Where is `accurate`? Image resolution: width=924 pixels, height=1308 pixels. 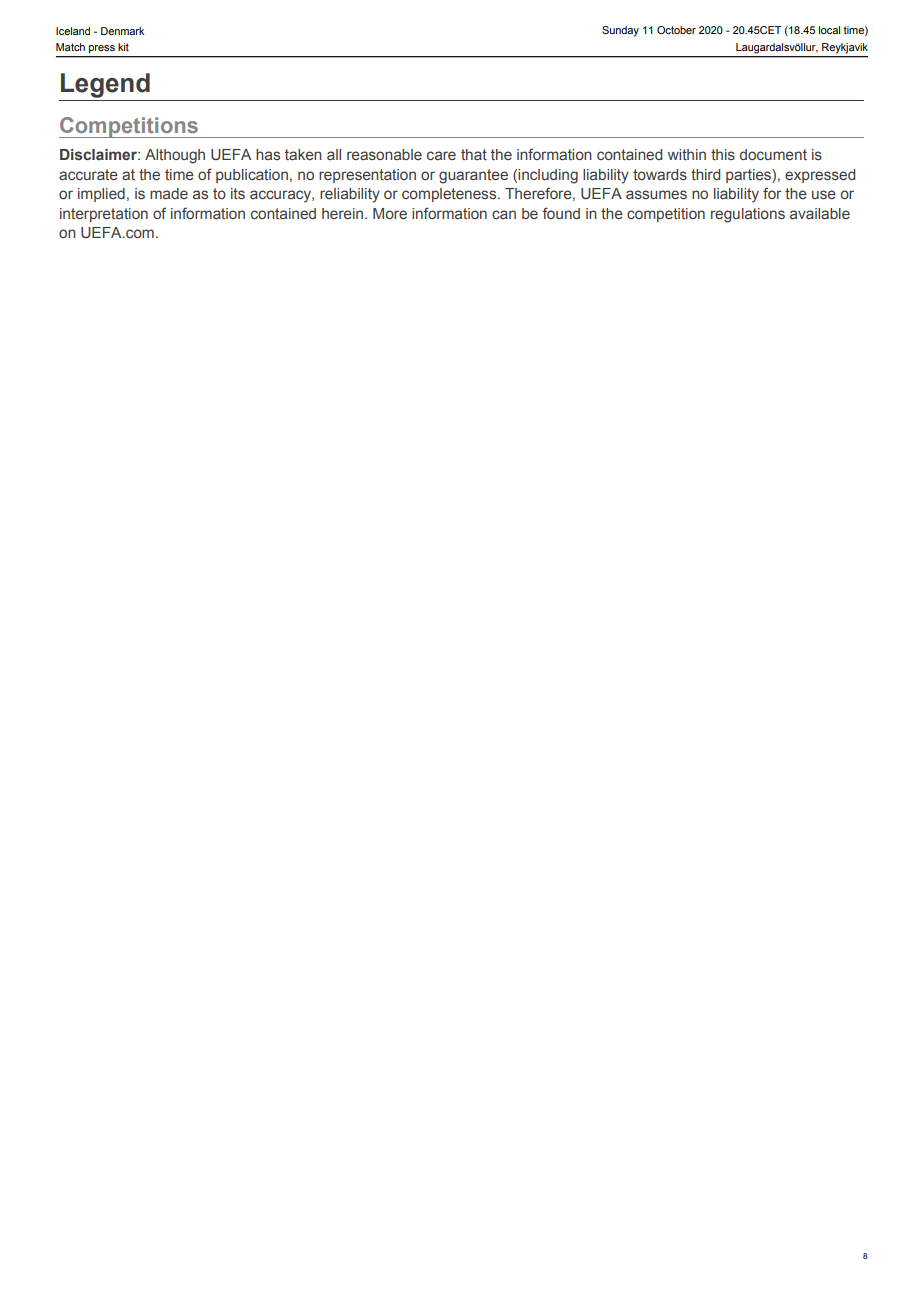 accurate is located at coordinates (88, 174).
